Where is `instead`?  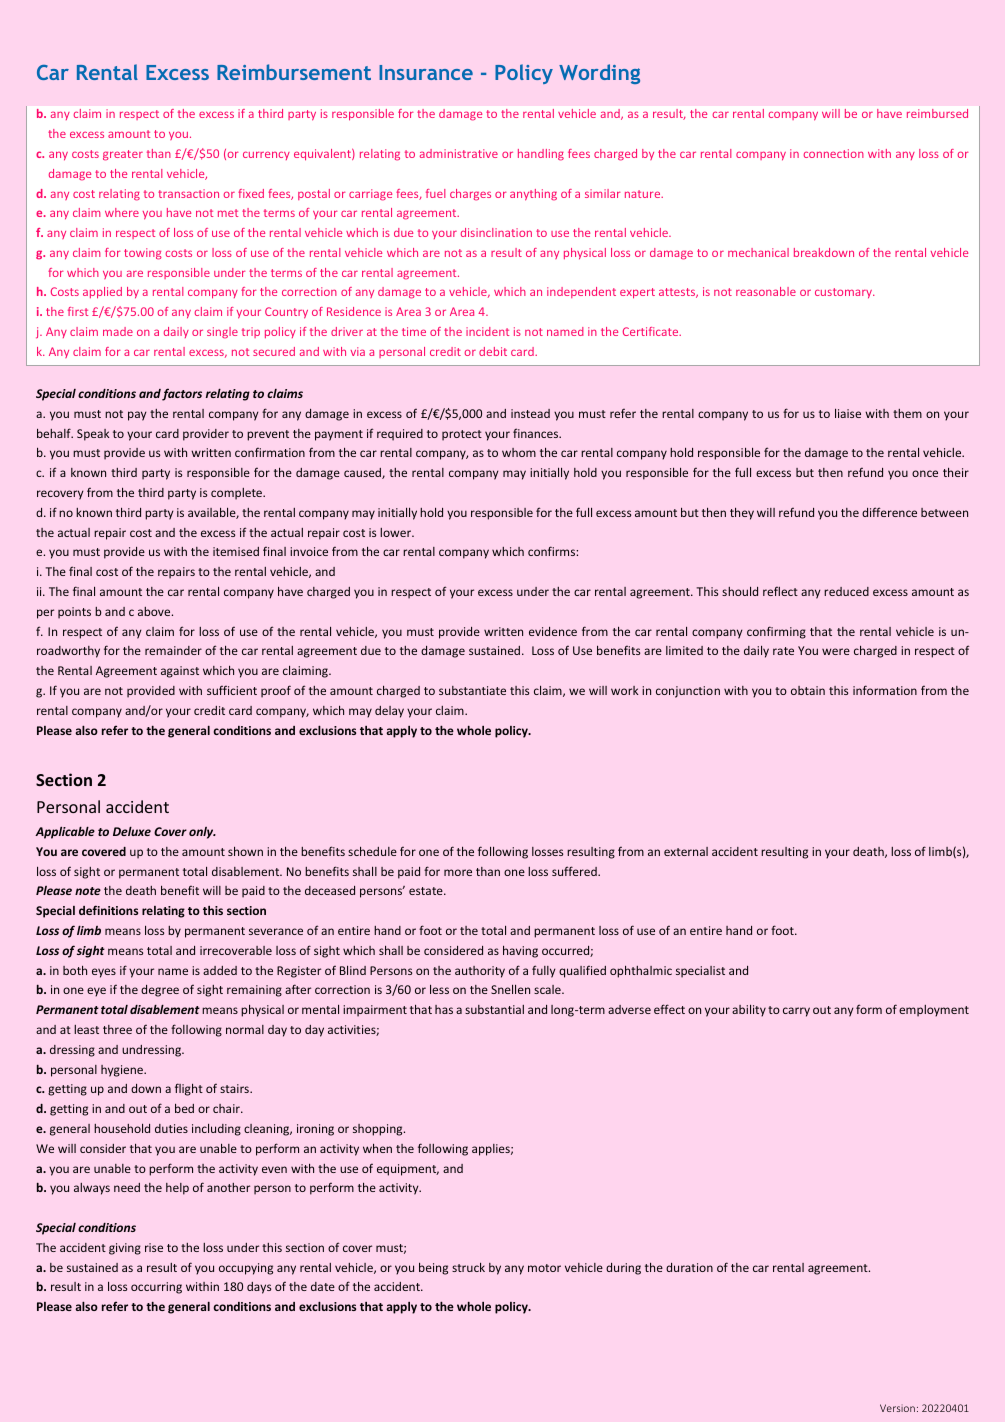 instead is located at coordinates (530, 413).
